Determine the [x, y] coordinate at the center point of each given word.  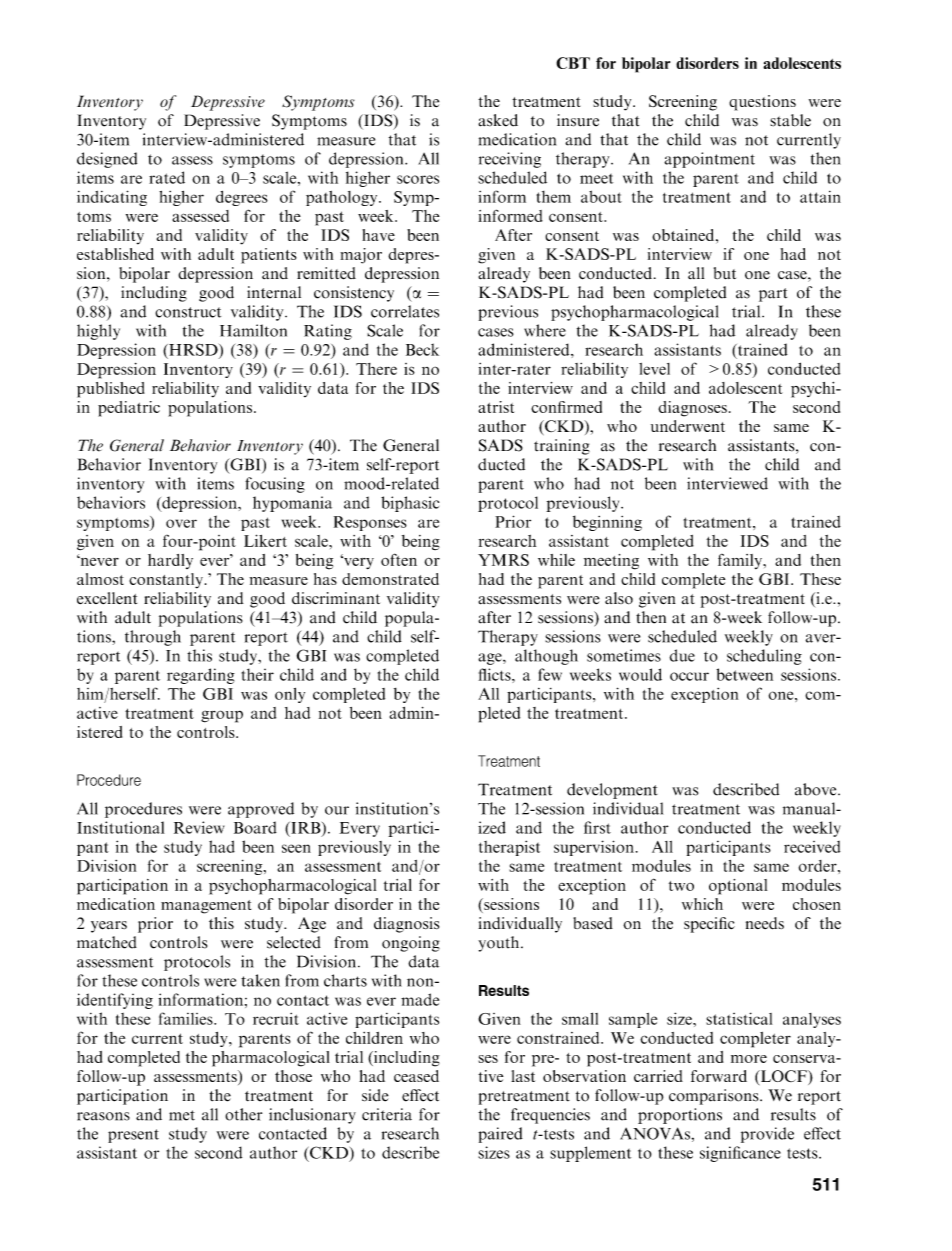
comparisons [715, 1097]
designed [107, 160]
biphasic [410, 504]
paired [500, 1135]
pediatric [129, 409]
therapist [509, 848]
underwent [688, 426]
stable [790, 120]
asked [498, 120]
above [817, 789]
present [133, 1136]
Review [199, 827]
